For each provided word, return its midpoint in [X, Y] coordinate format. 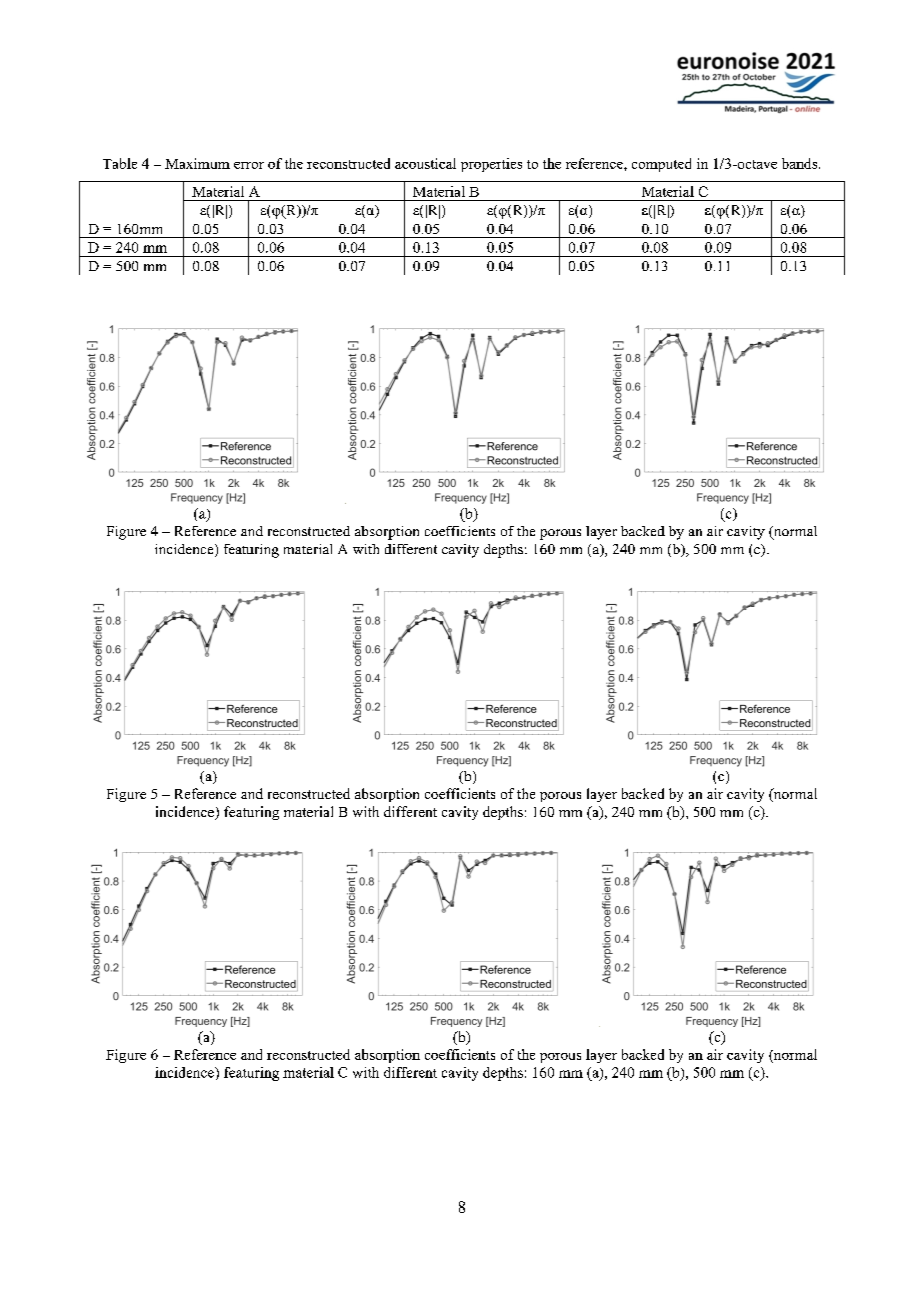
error [249, 165]
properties [491, 165]
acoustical [425, 163]
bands [801, 163]
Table [120, 163]
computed [661, 165]
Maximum [197, 163]
